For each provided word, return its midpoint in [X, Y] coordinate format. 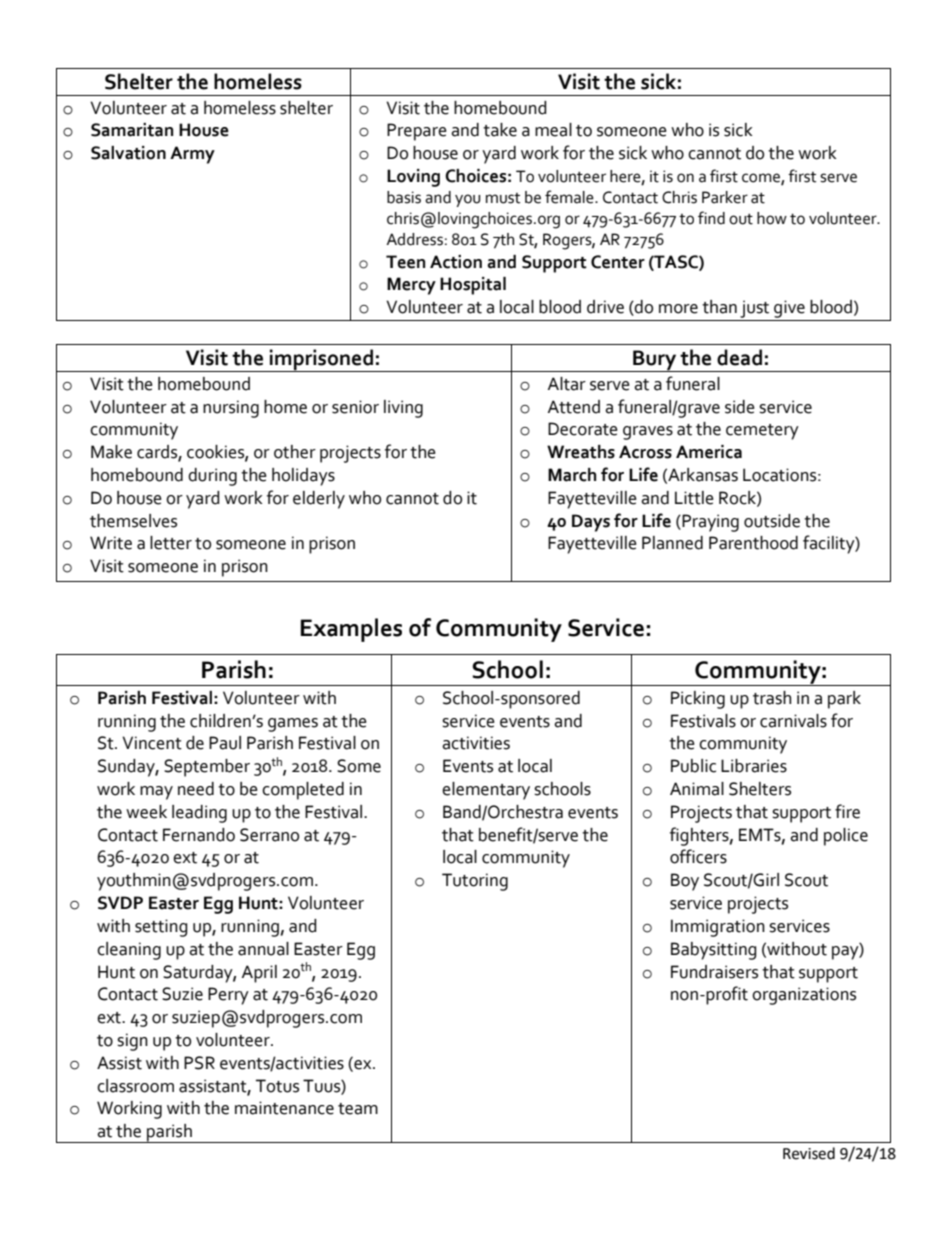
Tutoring [475, 882]
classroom [135, 1086]
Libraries [754, 766]
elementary [486, 791]
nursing [231, 409]
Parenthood [753, 543]
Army [192, 155]
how [772, 218]
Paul [225, 743]
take [500, 130]
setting [161, 928]
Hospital [473, 286]
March [572, 475]
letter [171, 543]
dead [739, 357]
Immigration [718, 928]
